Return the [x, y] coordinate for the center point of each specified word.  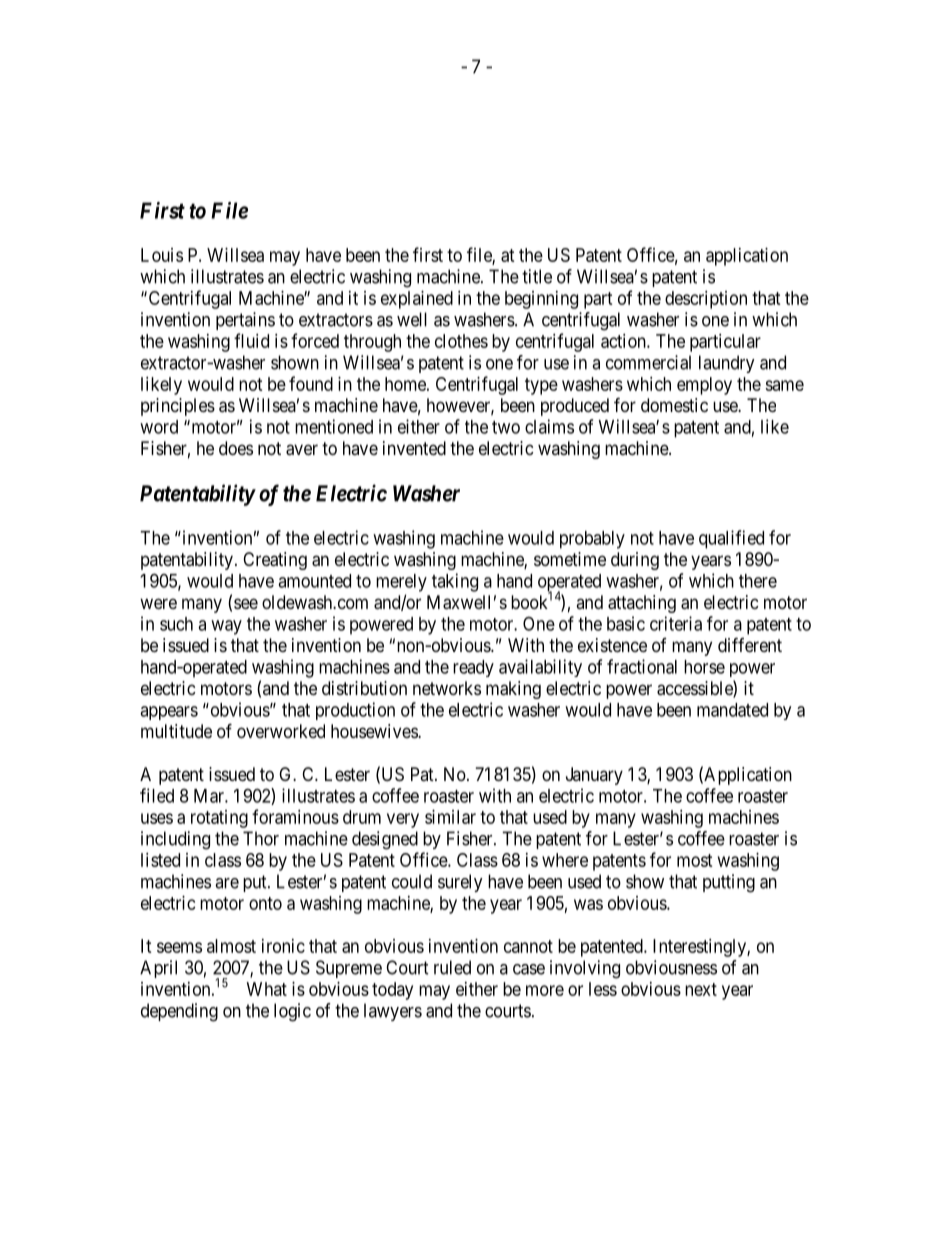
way [226, 627]
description [706, 300]
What [267, 989]
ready [473, 668]
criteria [676, 623]
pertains [245, 321]
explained [417, 300]
